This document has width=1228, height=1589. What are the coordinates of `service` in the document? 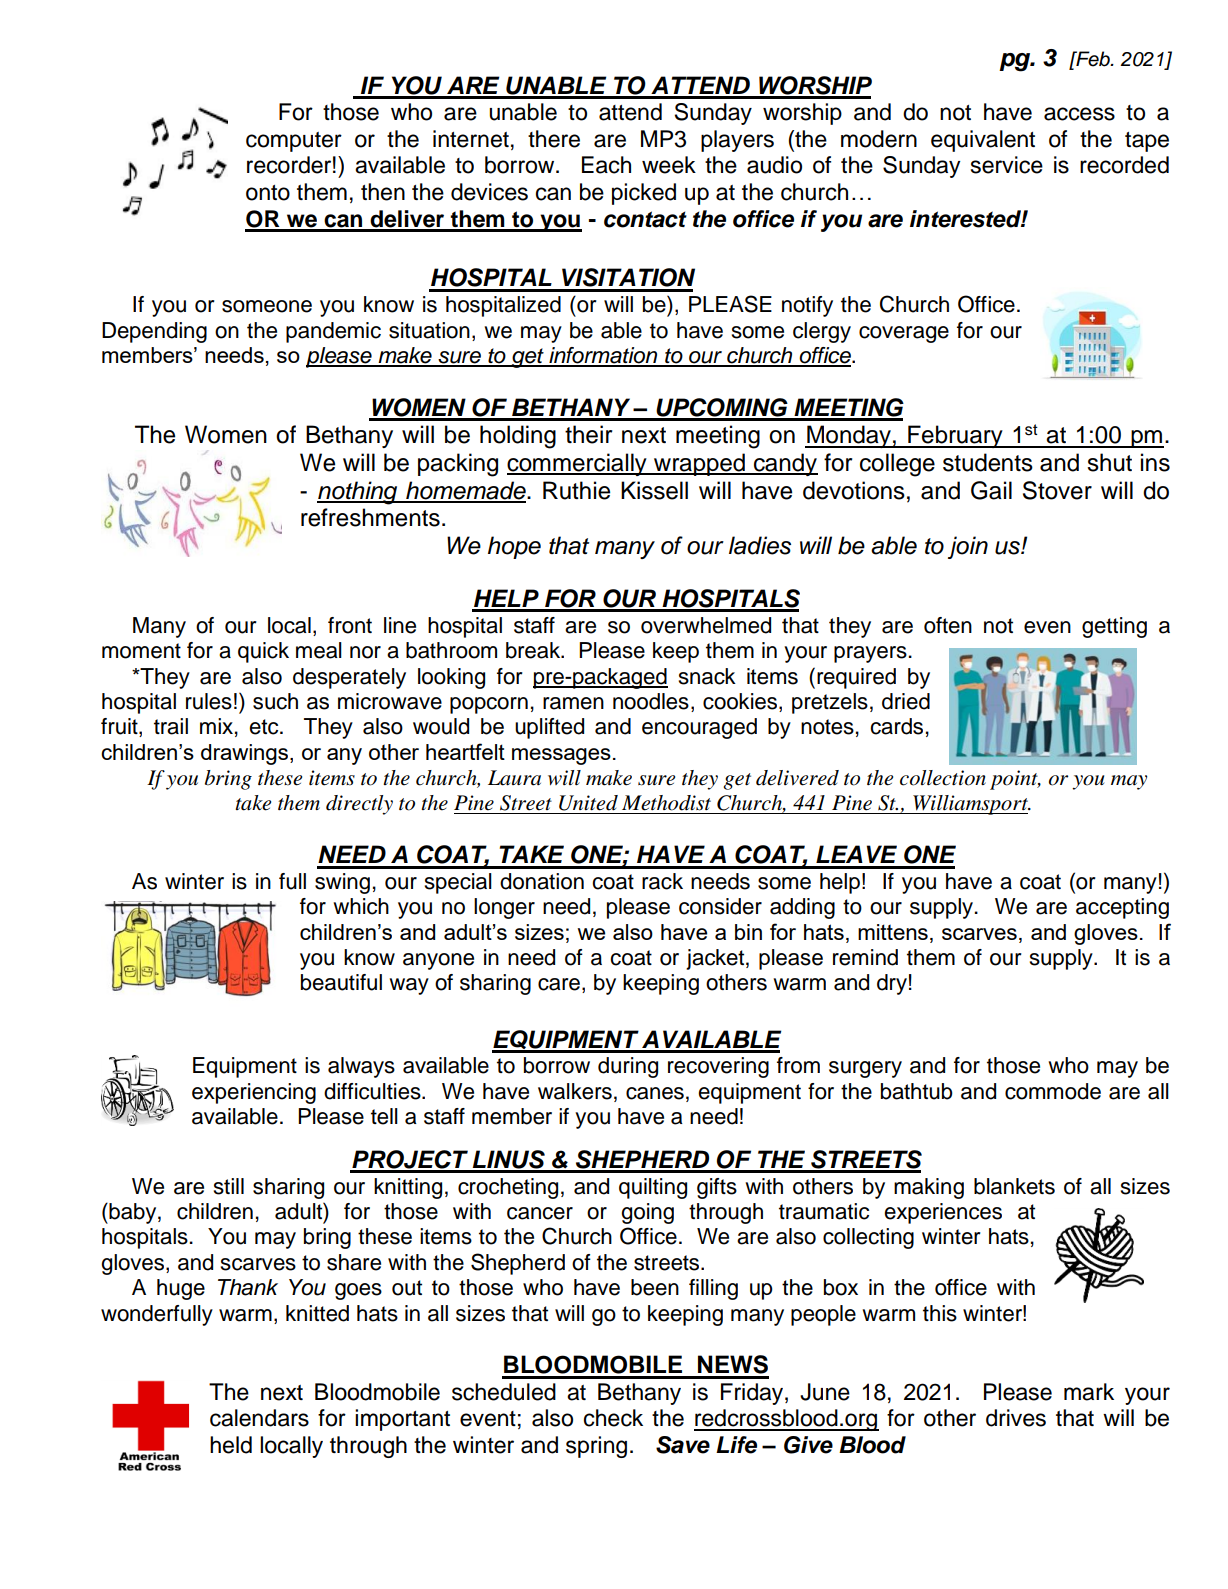 It's located at (1007, 165).
